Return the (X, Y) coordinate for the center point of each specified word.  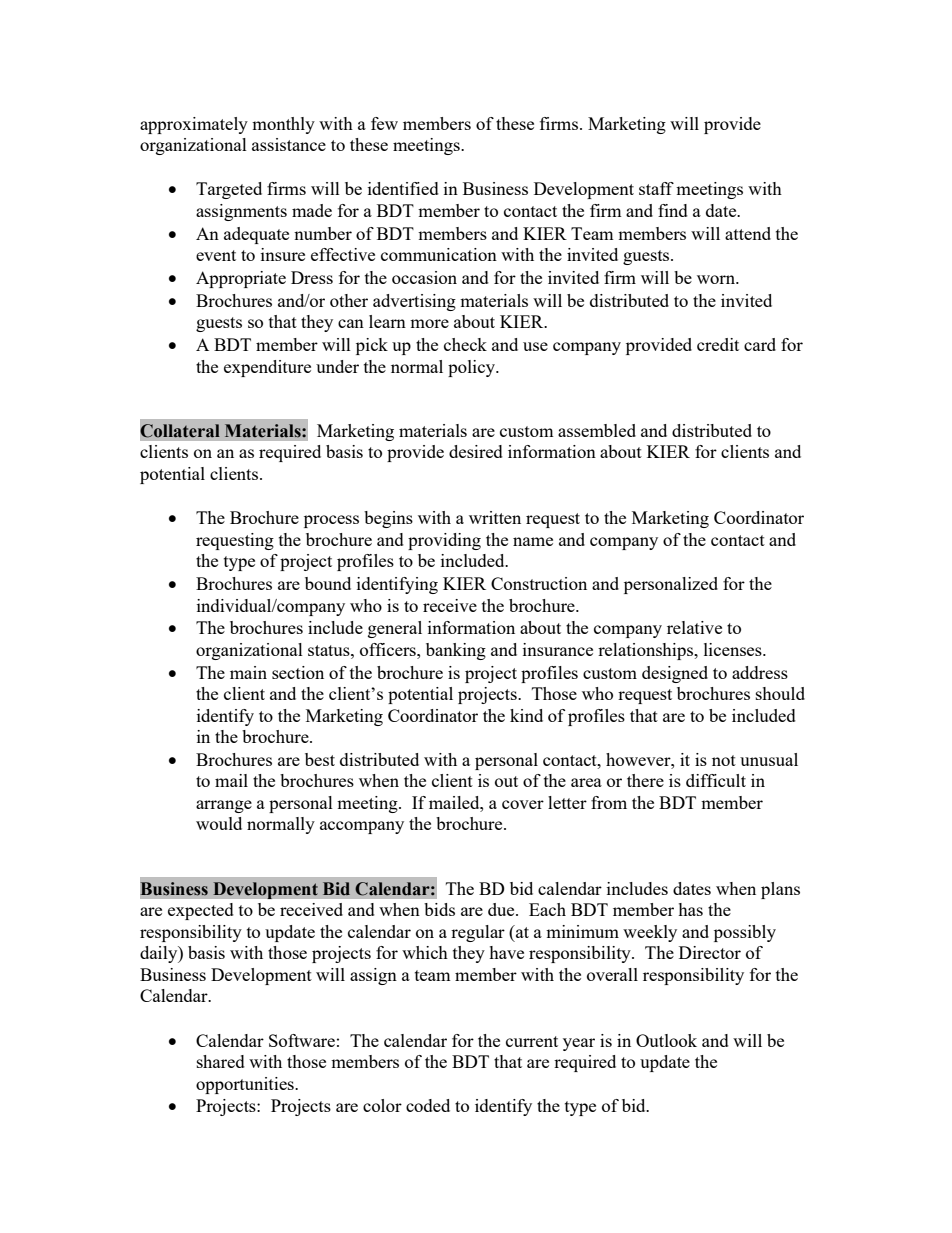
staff (656, 188)
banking (456, 651)
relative (694, 627)
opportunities (246, 1085)
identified (403, 188)
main (248, 672)
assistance (289, 144)
